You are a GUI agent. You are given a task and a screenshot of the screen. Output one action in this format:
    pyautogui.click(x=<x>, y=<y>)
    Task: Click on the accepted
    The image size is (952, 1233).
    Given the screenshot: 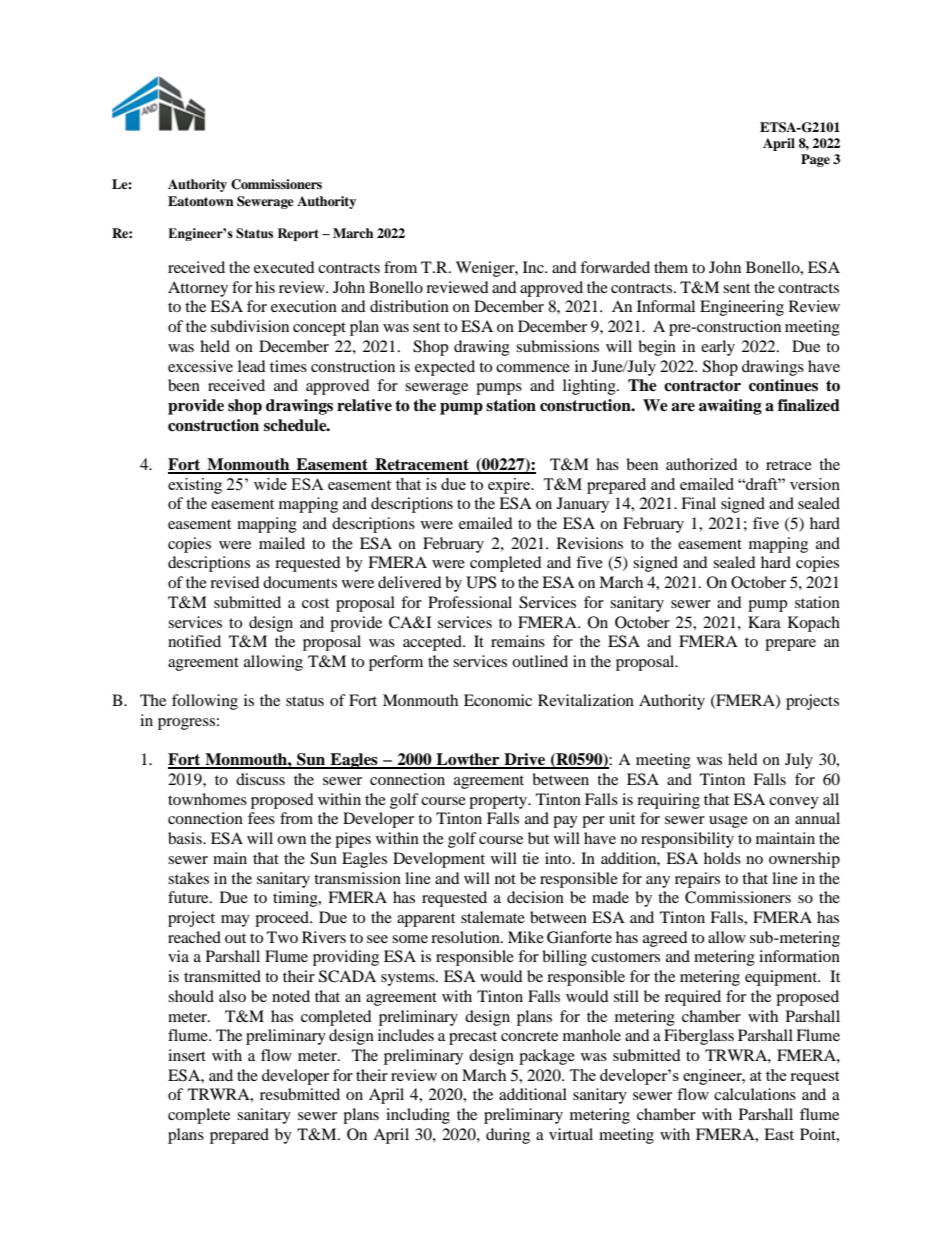 What is the action you would take?
    pyautogui.click(x=433, y=643)
